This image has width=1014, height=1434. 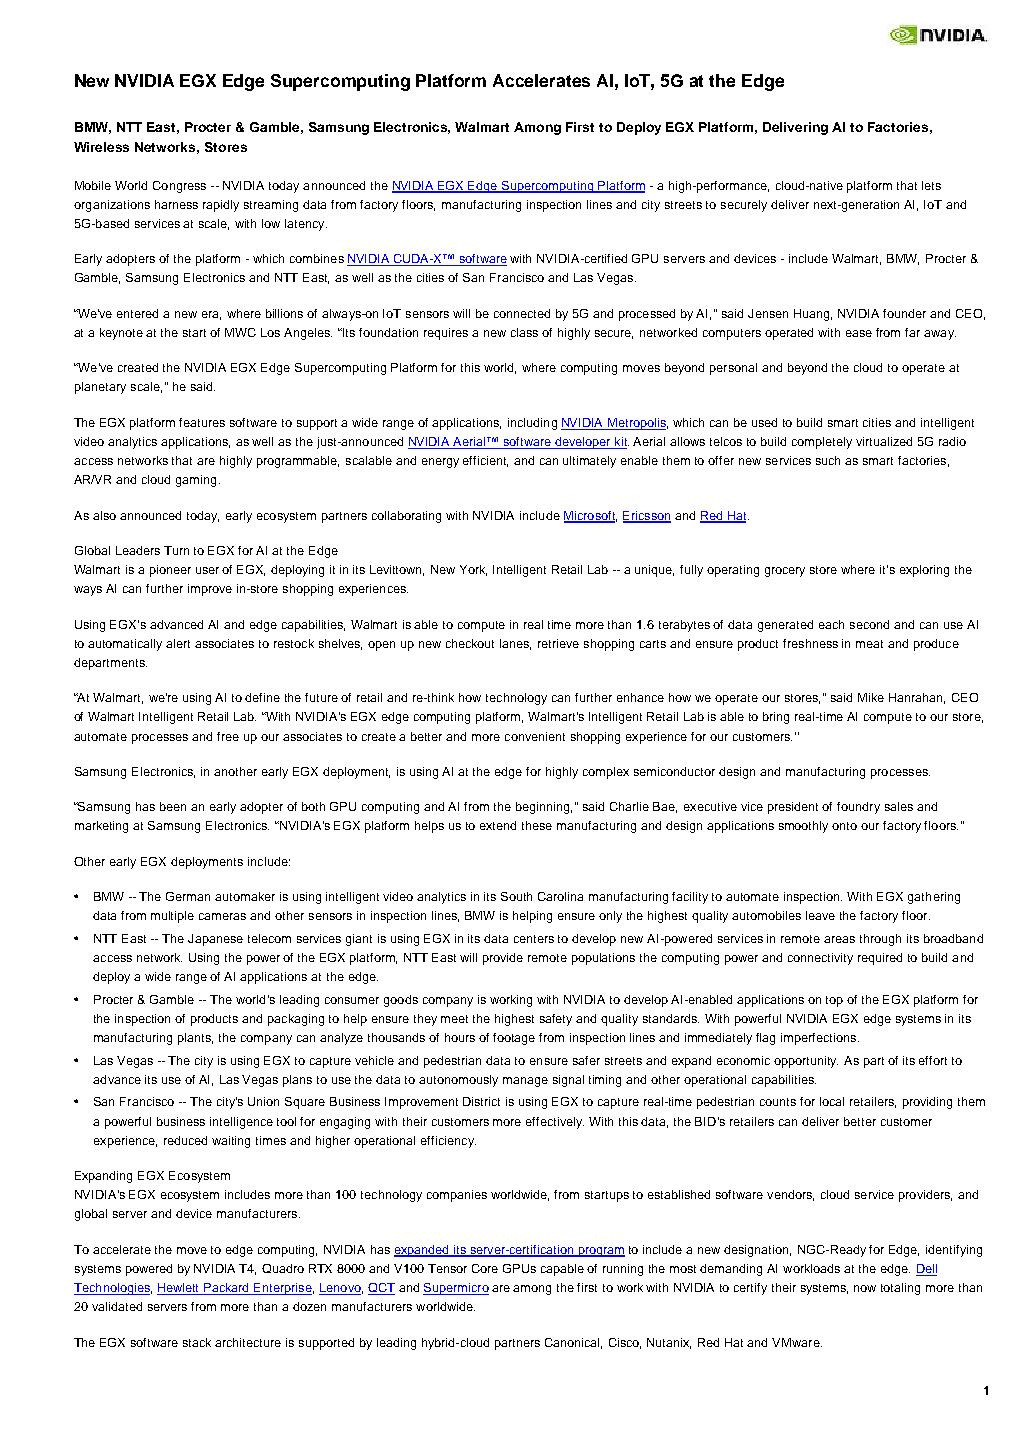 What do you see at coordinates (785, 572) in the image?
I see `grocery` at bounding box center [785, 572].
